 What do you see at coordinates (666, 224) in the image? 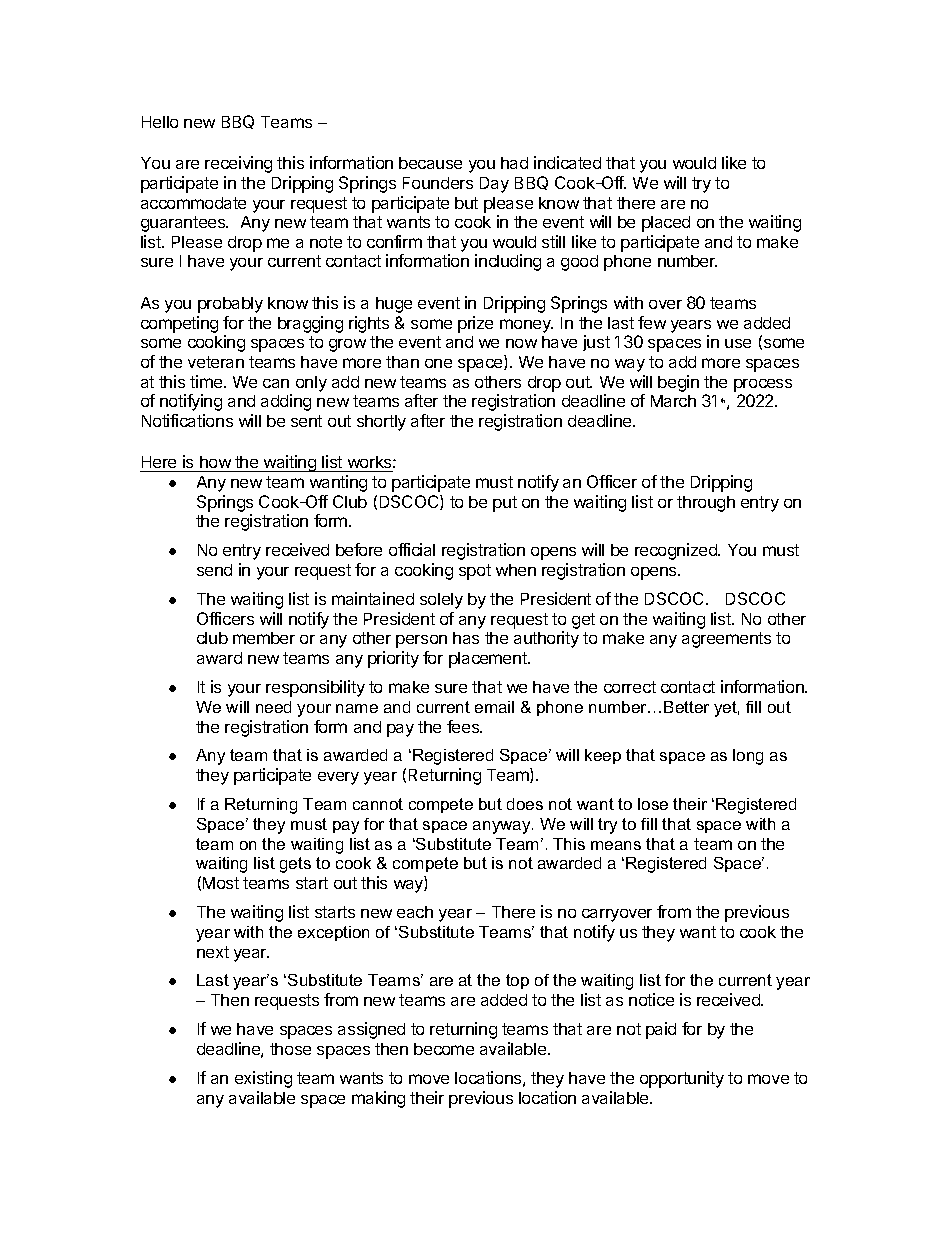
I see `placed` at bounding box center [666, 224].
